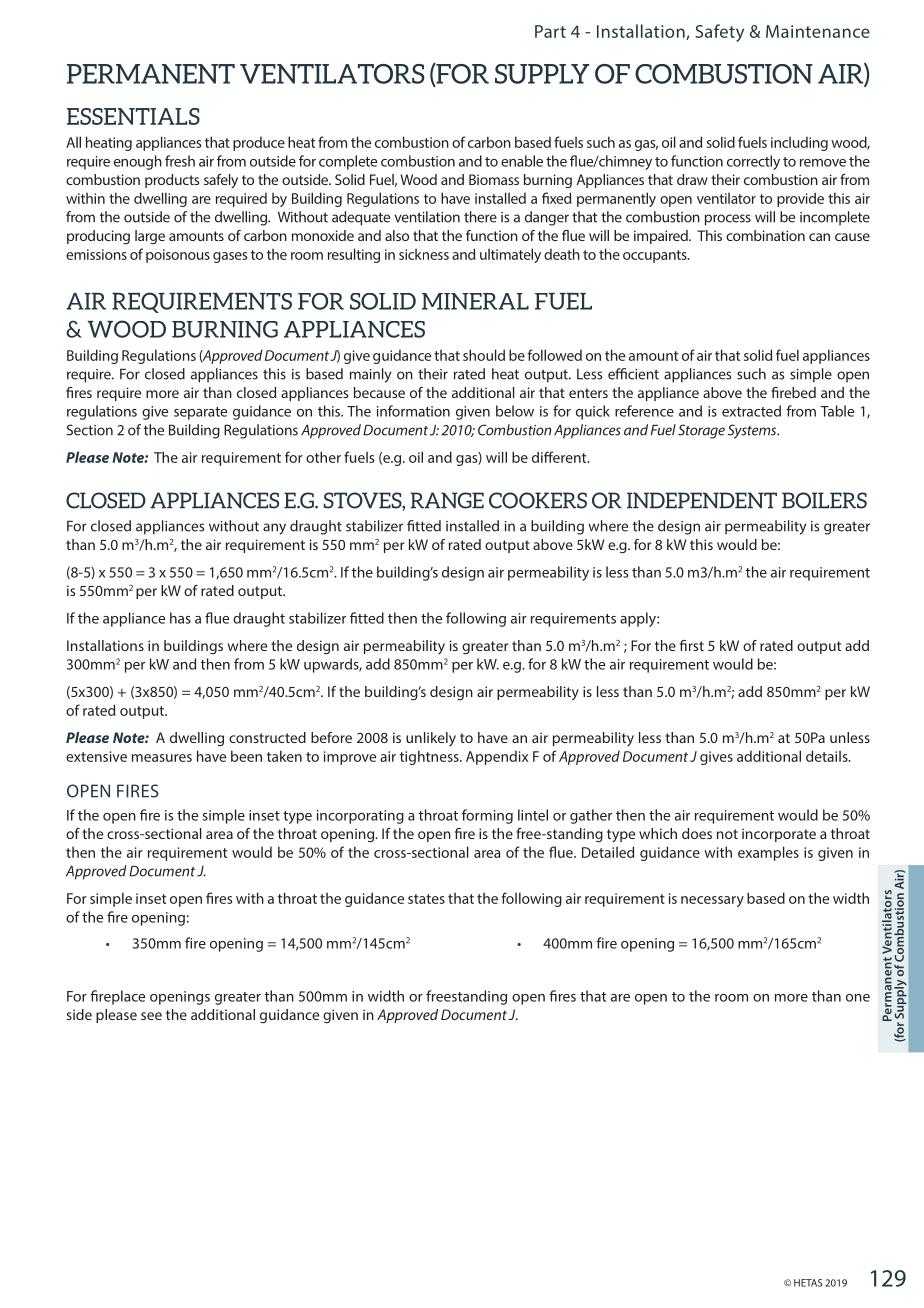  I want to click on ESSENTIALS, so click(133, 116).
